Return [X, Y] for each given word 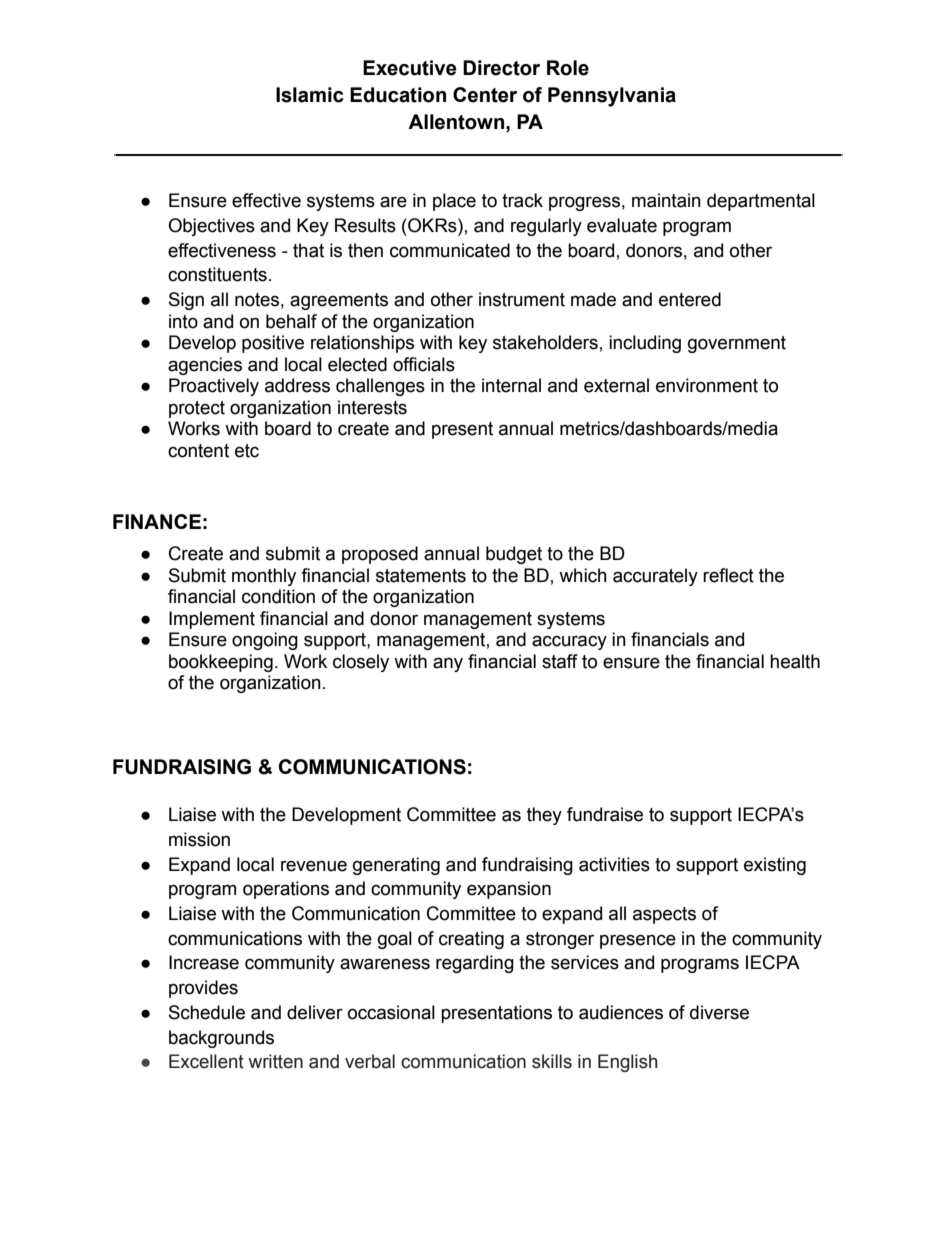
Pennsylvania [612, 97]
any [448, 664]
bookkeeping [221, 663]
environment [707, 385]
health [795, 661]
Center [485, 95]
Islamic [310, 95]
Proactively [214, 387]
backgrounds [221, 1039]
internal [511, 385]
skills [552, 1061]
